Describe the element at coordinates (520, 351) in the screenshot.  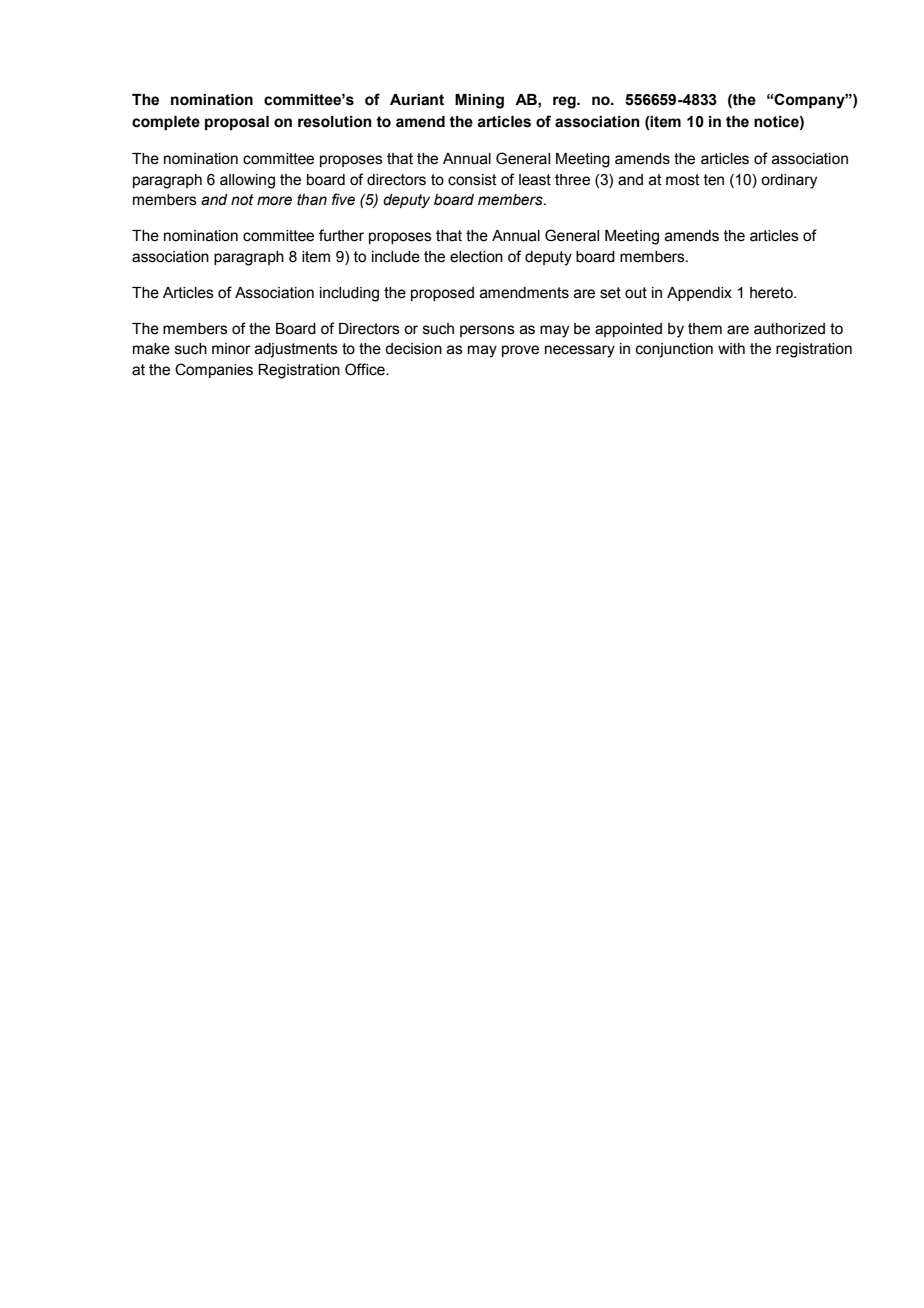
I see `prove` at that location.
